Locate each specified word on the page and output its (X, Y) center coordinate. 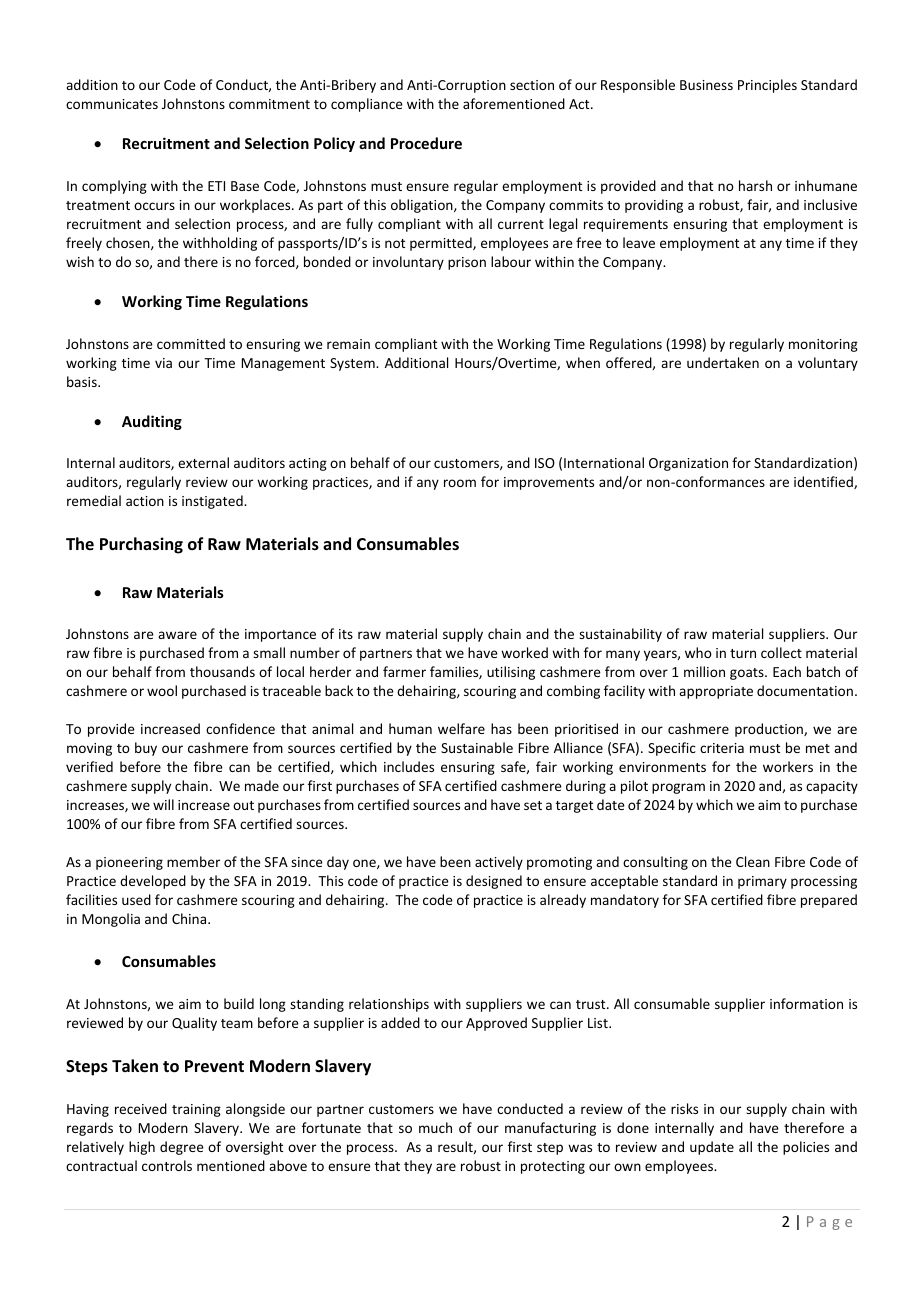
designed (494, 882)
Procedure (426, 143)
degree (182, 1148)
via (163, 363)
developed (153, 882)
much (435, 1127)
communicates (112, 104)
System (353, 364)
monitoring (823, 345)
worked (524, 652)
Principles (767, 86)
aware (177, 635)
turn (743, 653)
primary (762, 882)
